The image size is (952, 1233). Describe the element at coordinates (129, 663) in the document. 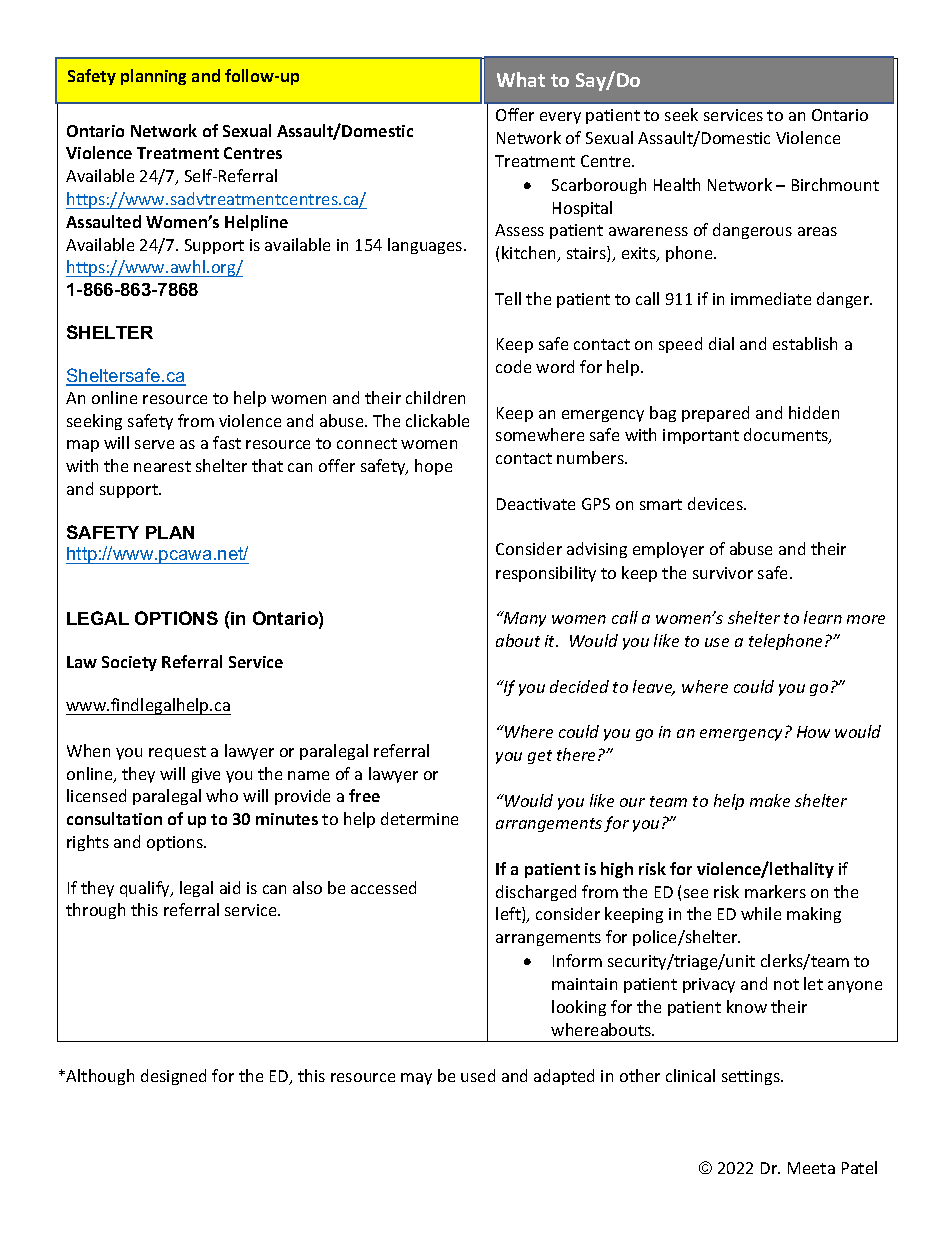

I see `Society` at that location.
